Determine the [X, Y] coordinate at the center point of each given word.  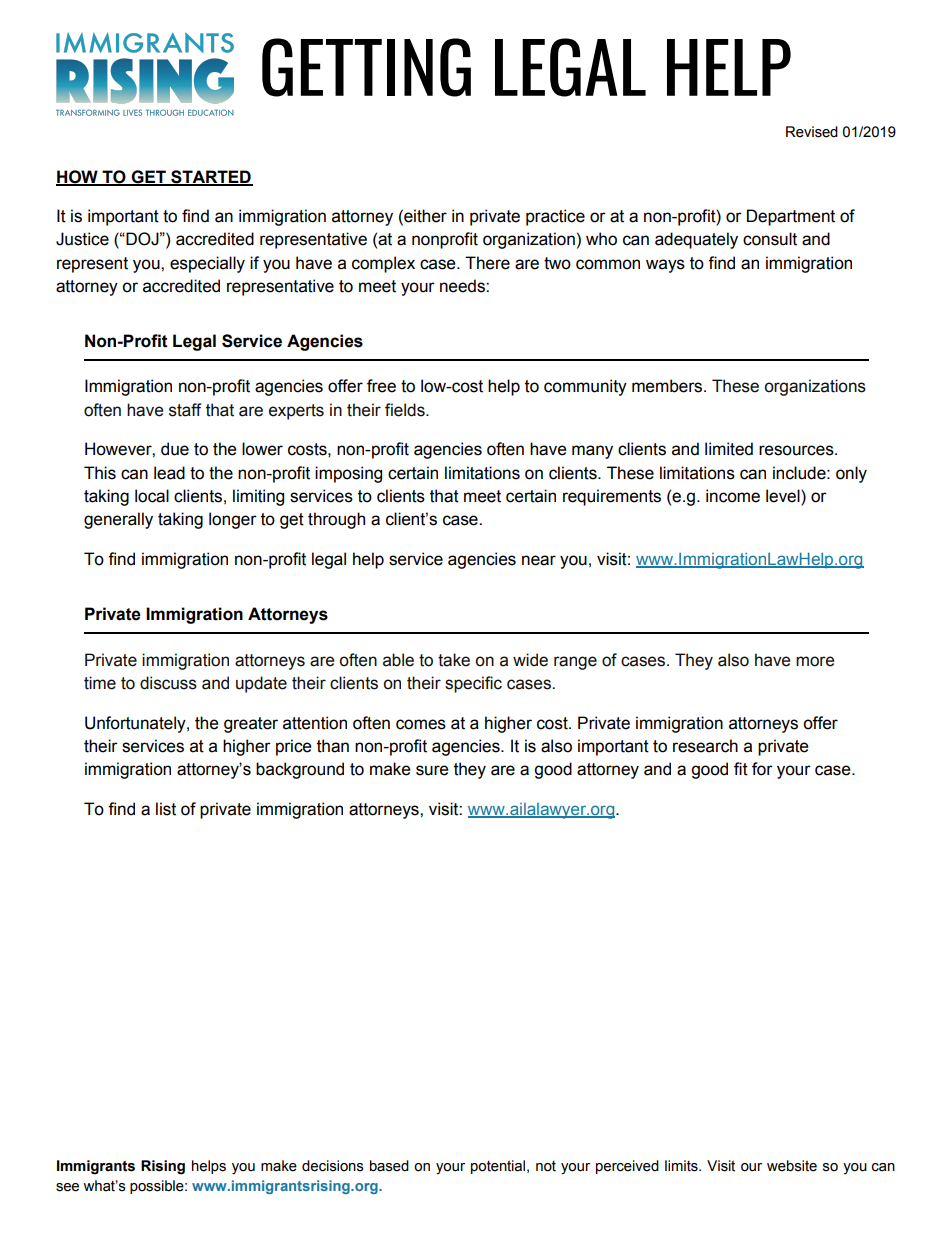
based [389, 1166]
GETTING [366, 67]
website [792, 1166]
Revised [812, 132]
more [815, 661]
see [67, 1187]
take [454, 660]
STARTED [211, 178]
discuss [168, 683]
